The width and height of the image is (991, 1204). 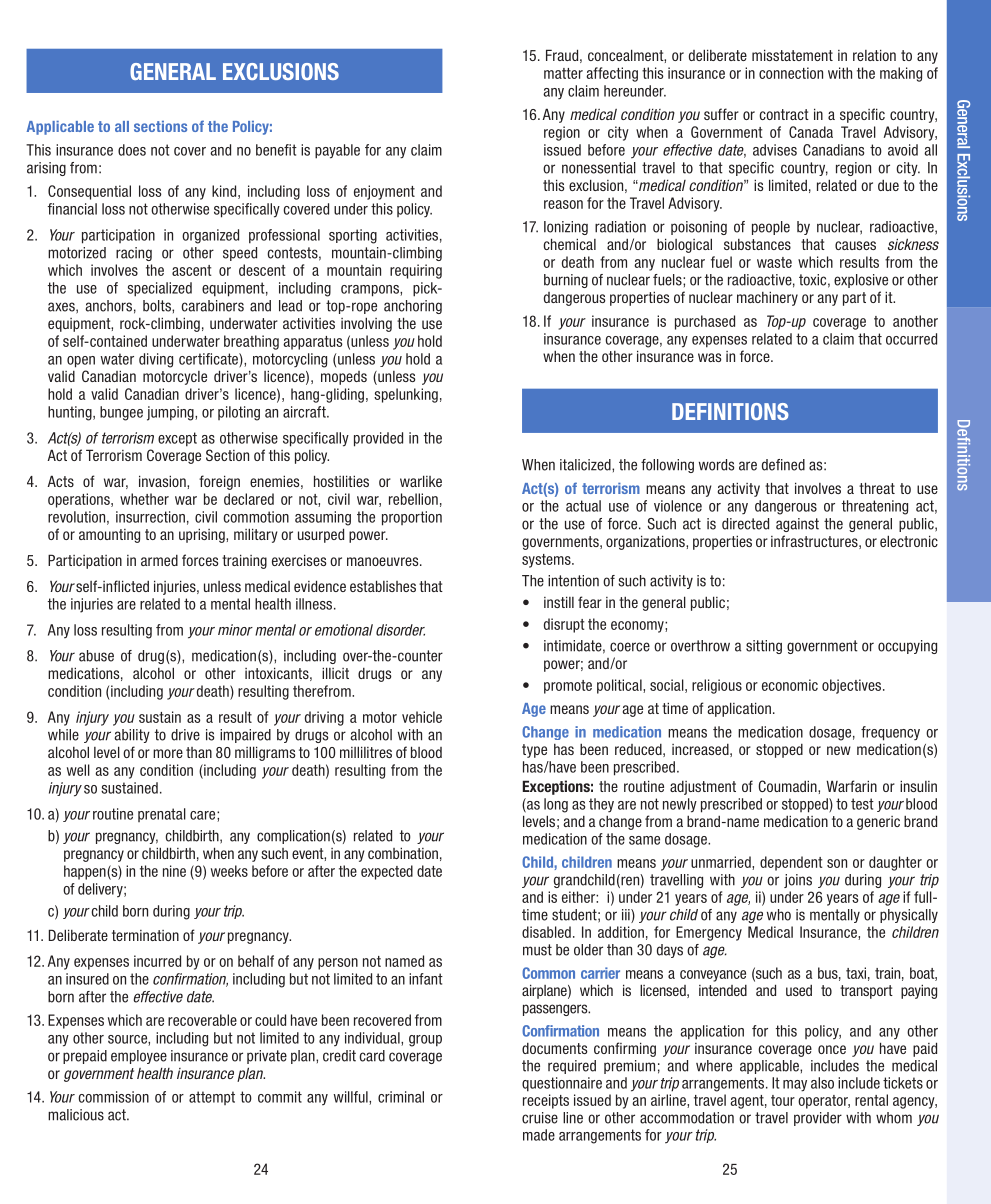 I want to click on cruise, so click(x=540, y=1118).
